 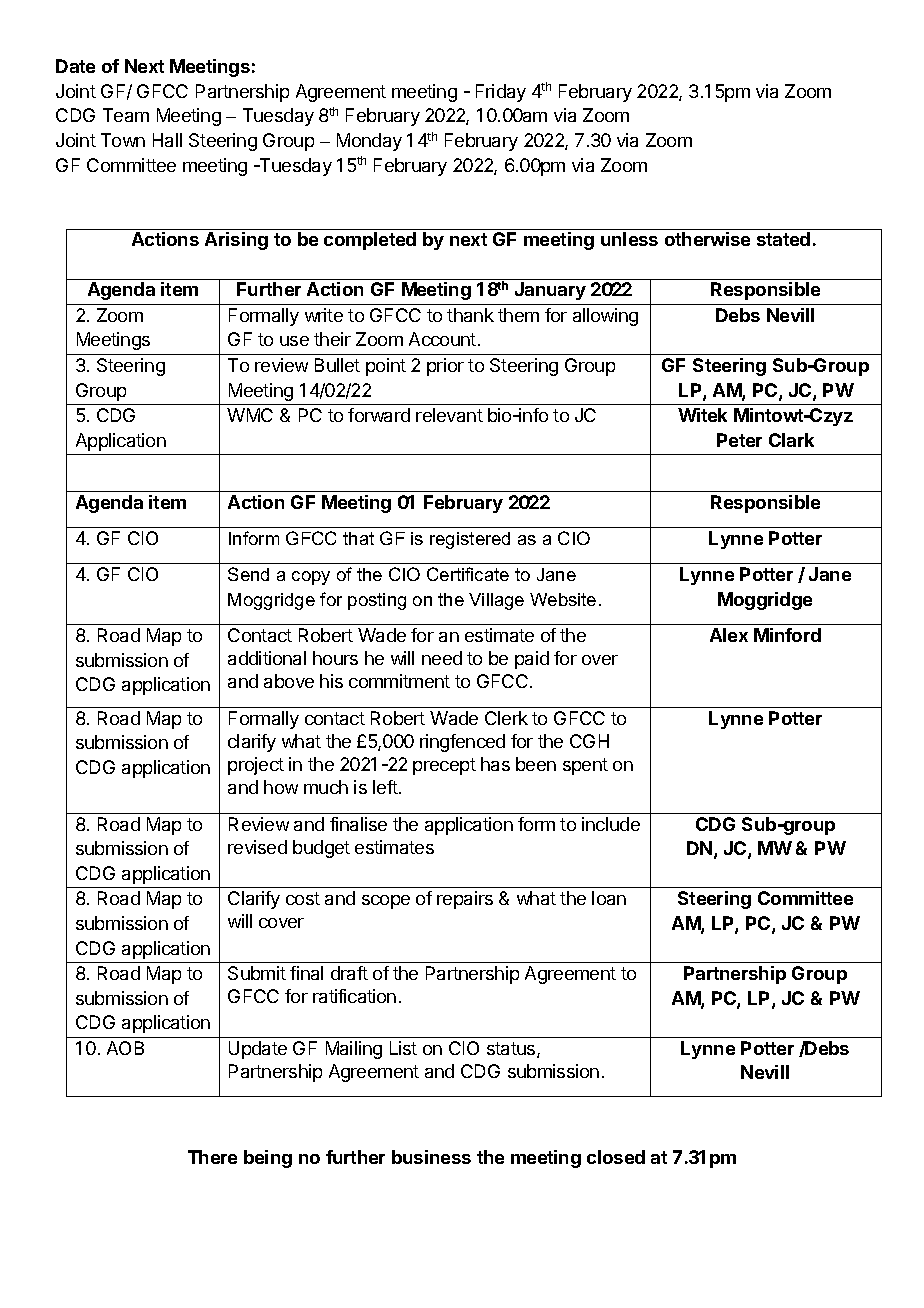 I want to click on Peter, so click(x=739, y=440).
